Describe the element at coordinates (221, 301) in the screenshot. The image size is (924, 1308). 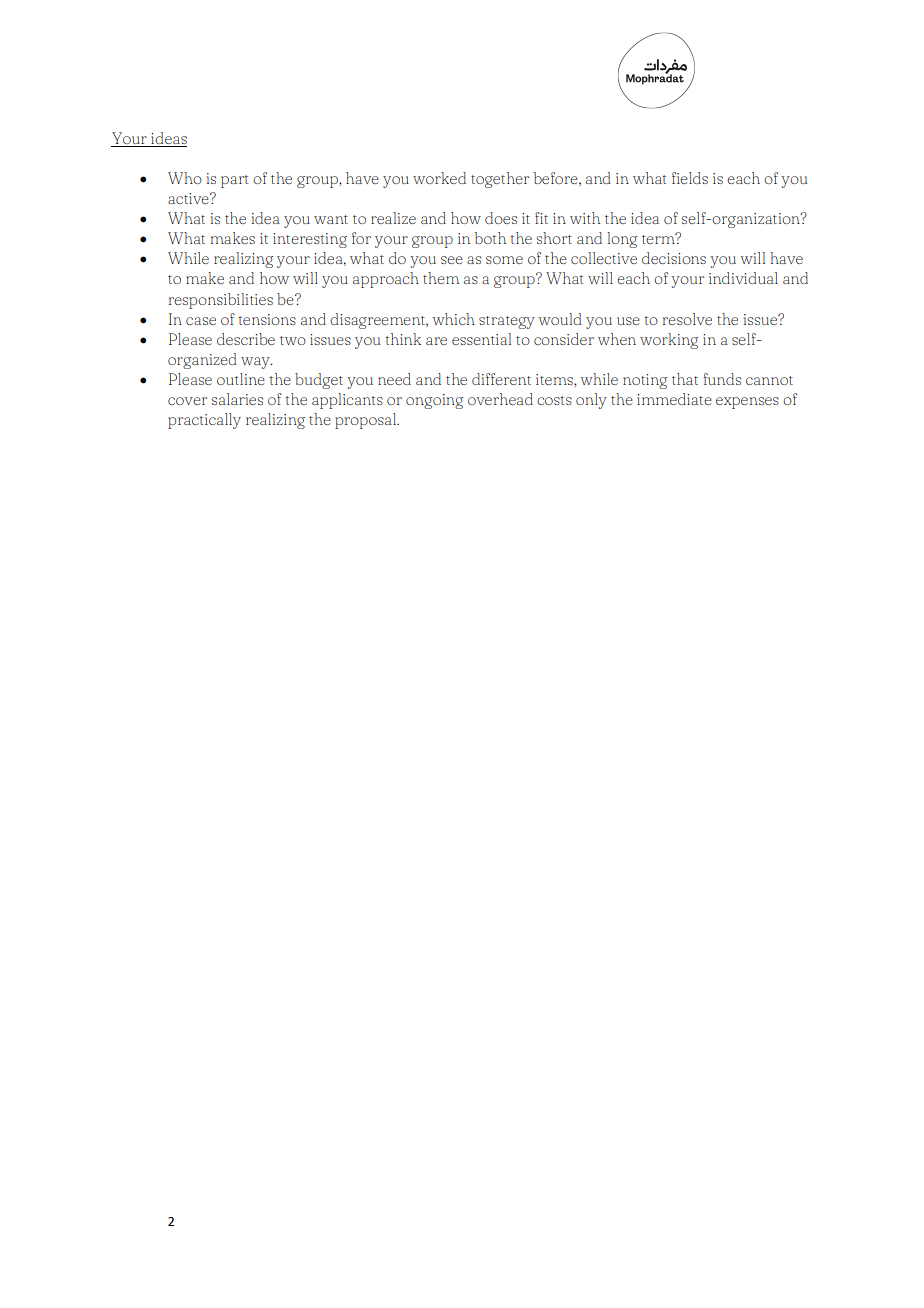
I see `responsibilities` at that location.
